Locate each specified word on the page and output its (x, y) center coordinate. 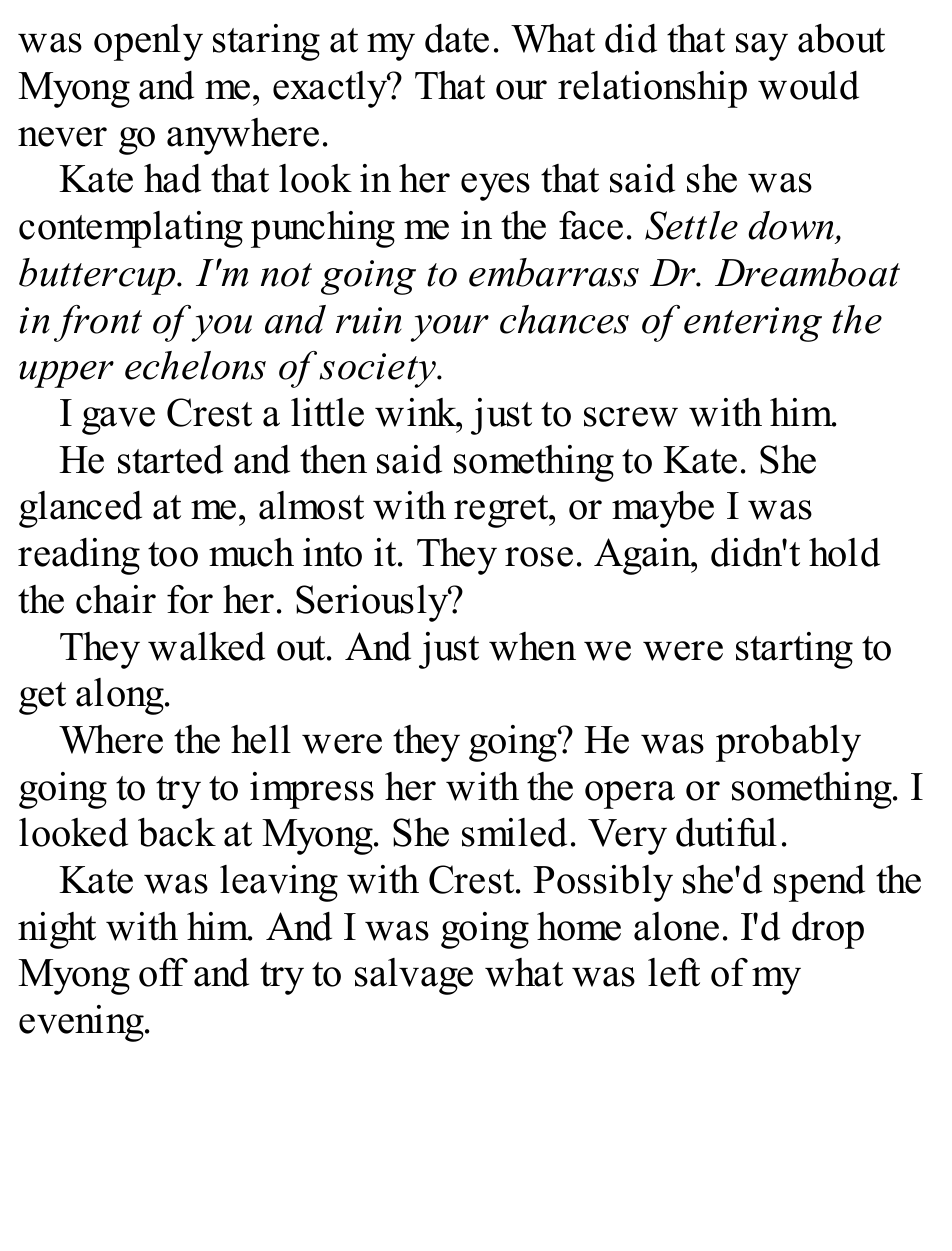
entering (753, 324)
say (762, 47)
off (163, 972)
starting (794, 650)
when (532, 646)
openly (148, 42)
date (457, 38)
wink (417, 412)
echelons (195, 365)
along (121, 696)
